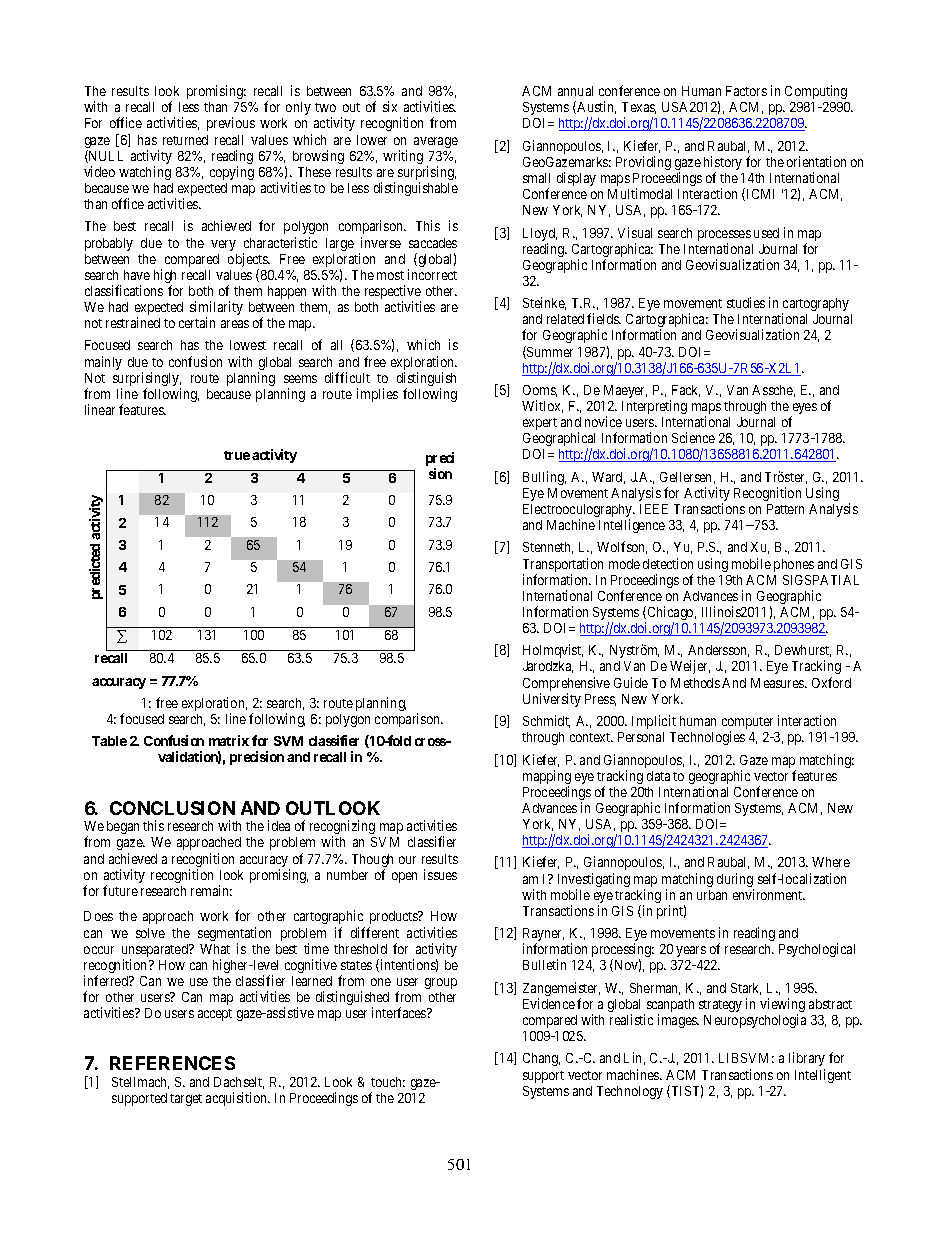 This page has height=1233, width=952. I want to click on average, so click(436, 142).
